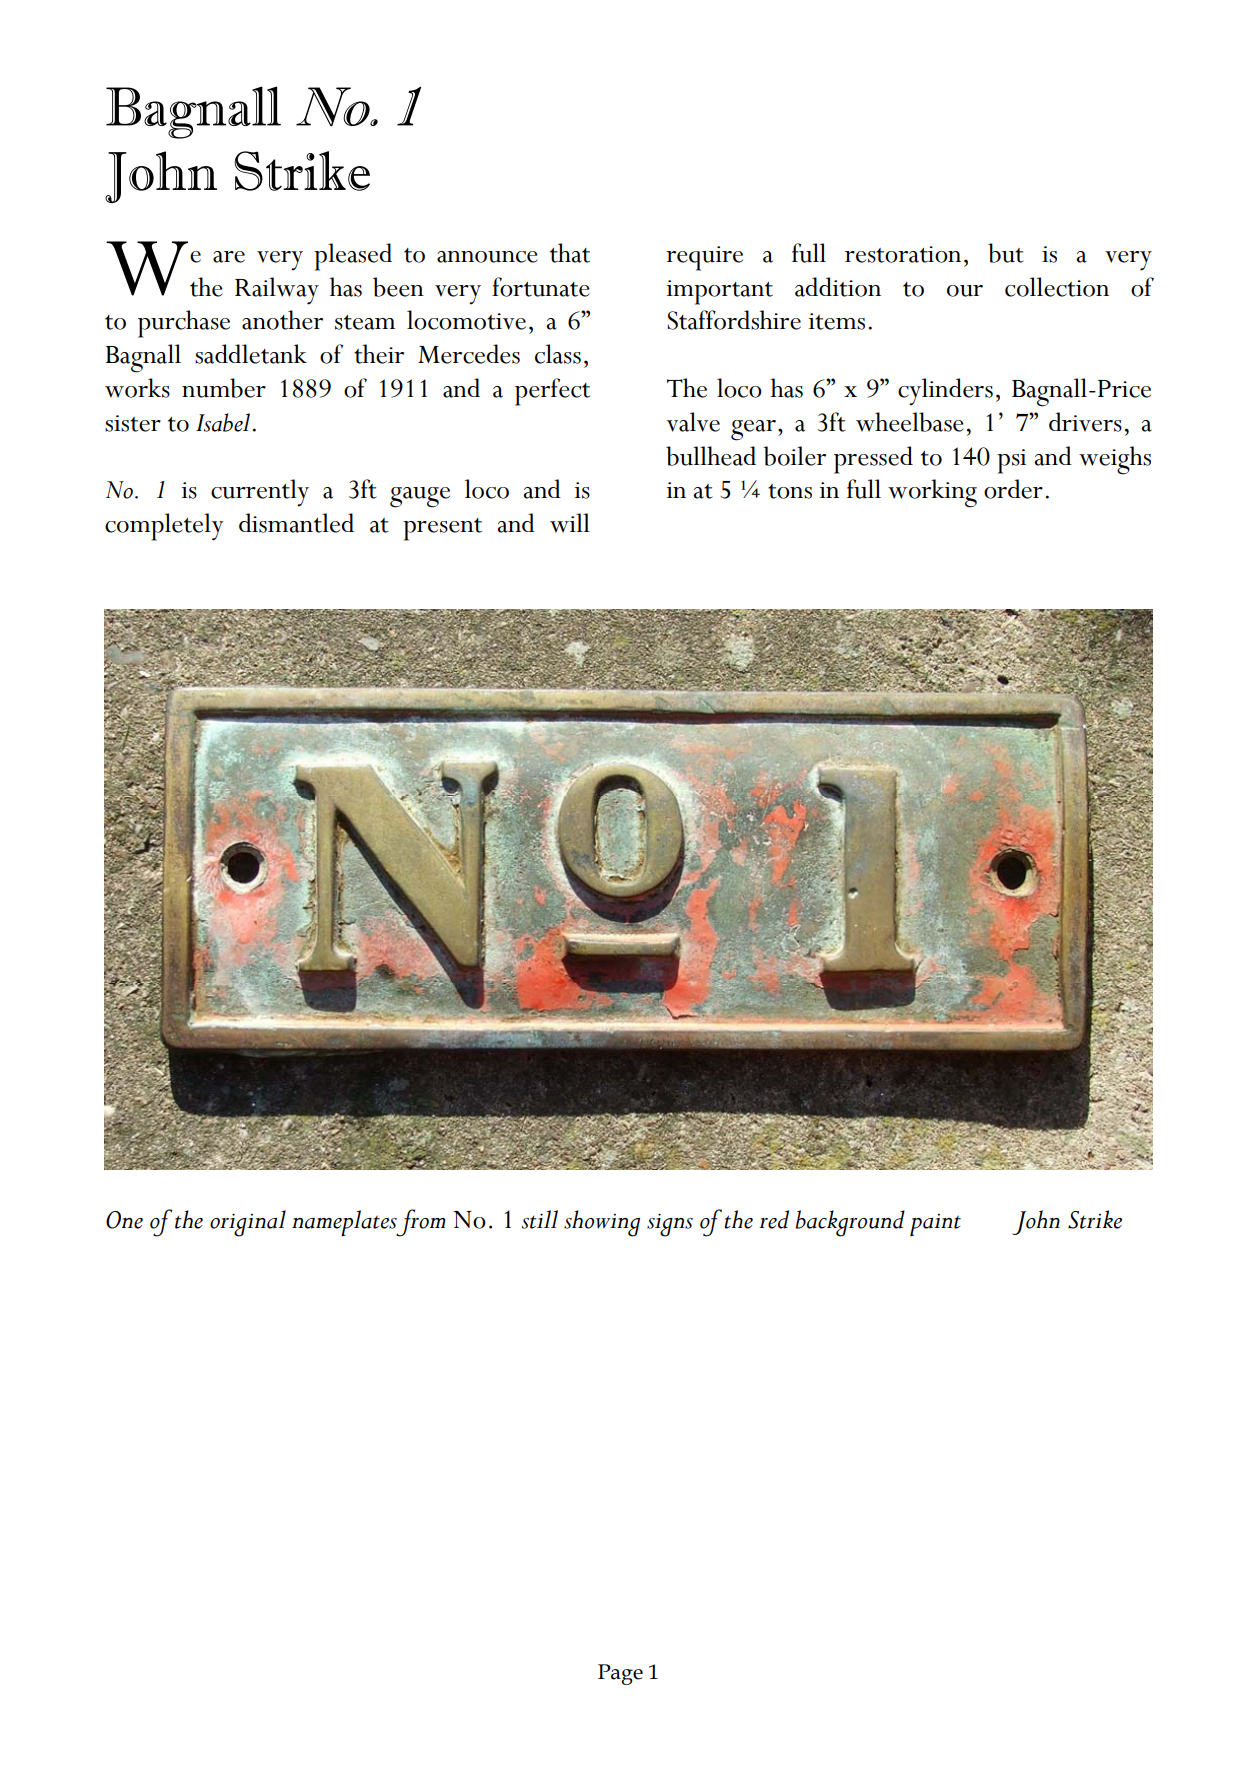 Image resolution: width=1256 pixels, height=1777 pixels. What do you see at coordinates (935, 1225) in the screenshot?
I see `paint` at bounding box center [935, 1225].
